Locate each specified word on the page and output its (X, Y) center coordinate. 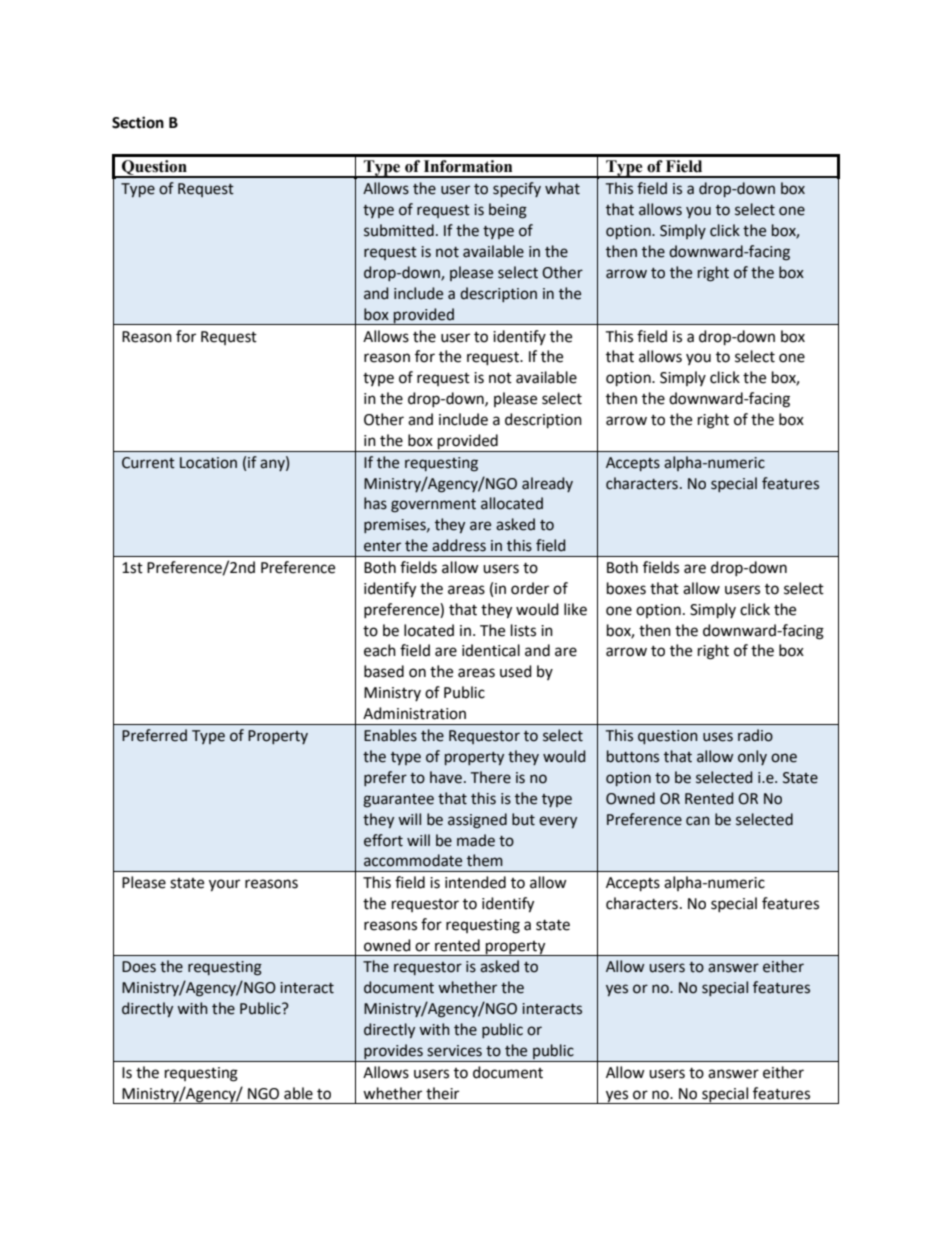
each (380, 650)
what (562, 188)
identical (491, 650)
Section (138, 122)
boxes (626, 588)
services (454, 1051)
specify (517, 189)
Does (139, 967)
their (442, 1093)
